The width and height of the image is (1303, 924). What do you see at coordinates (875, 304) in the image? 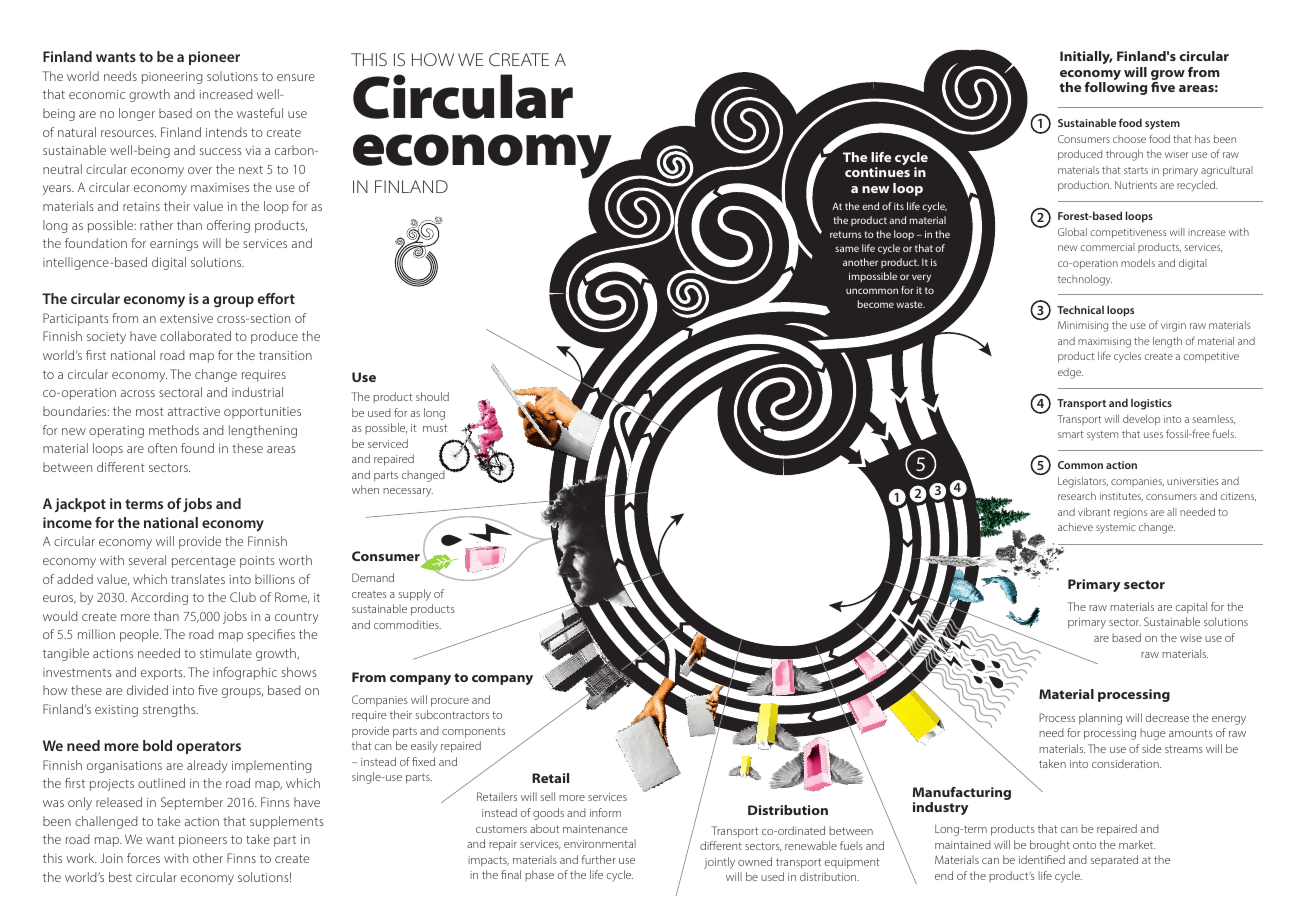
I see `become` at bounding box center [875, 304].
